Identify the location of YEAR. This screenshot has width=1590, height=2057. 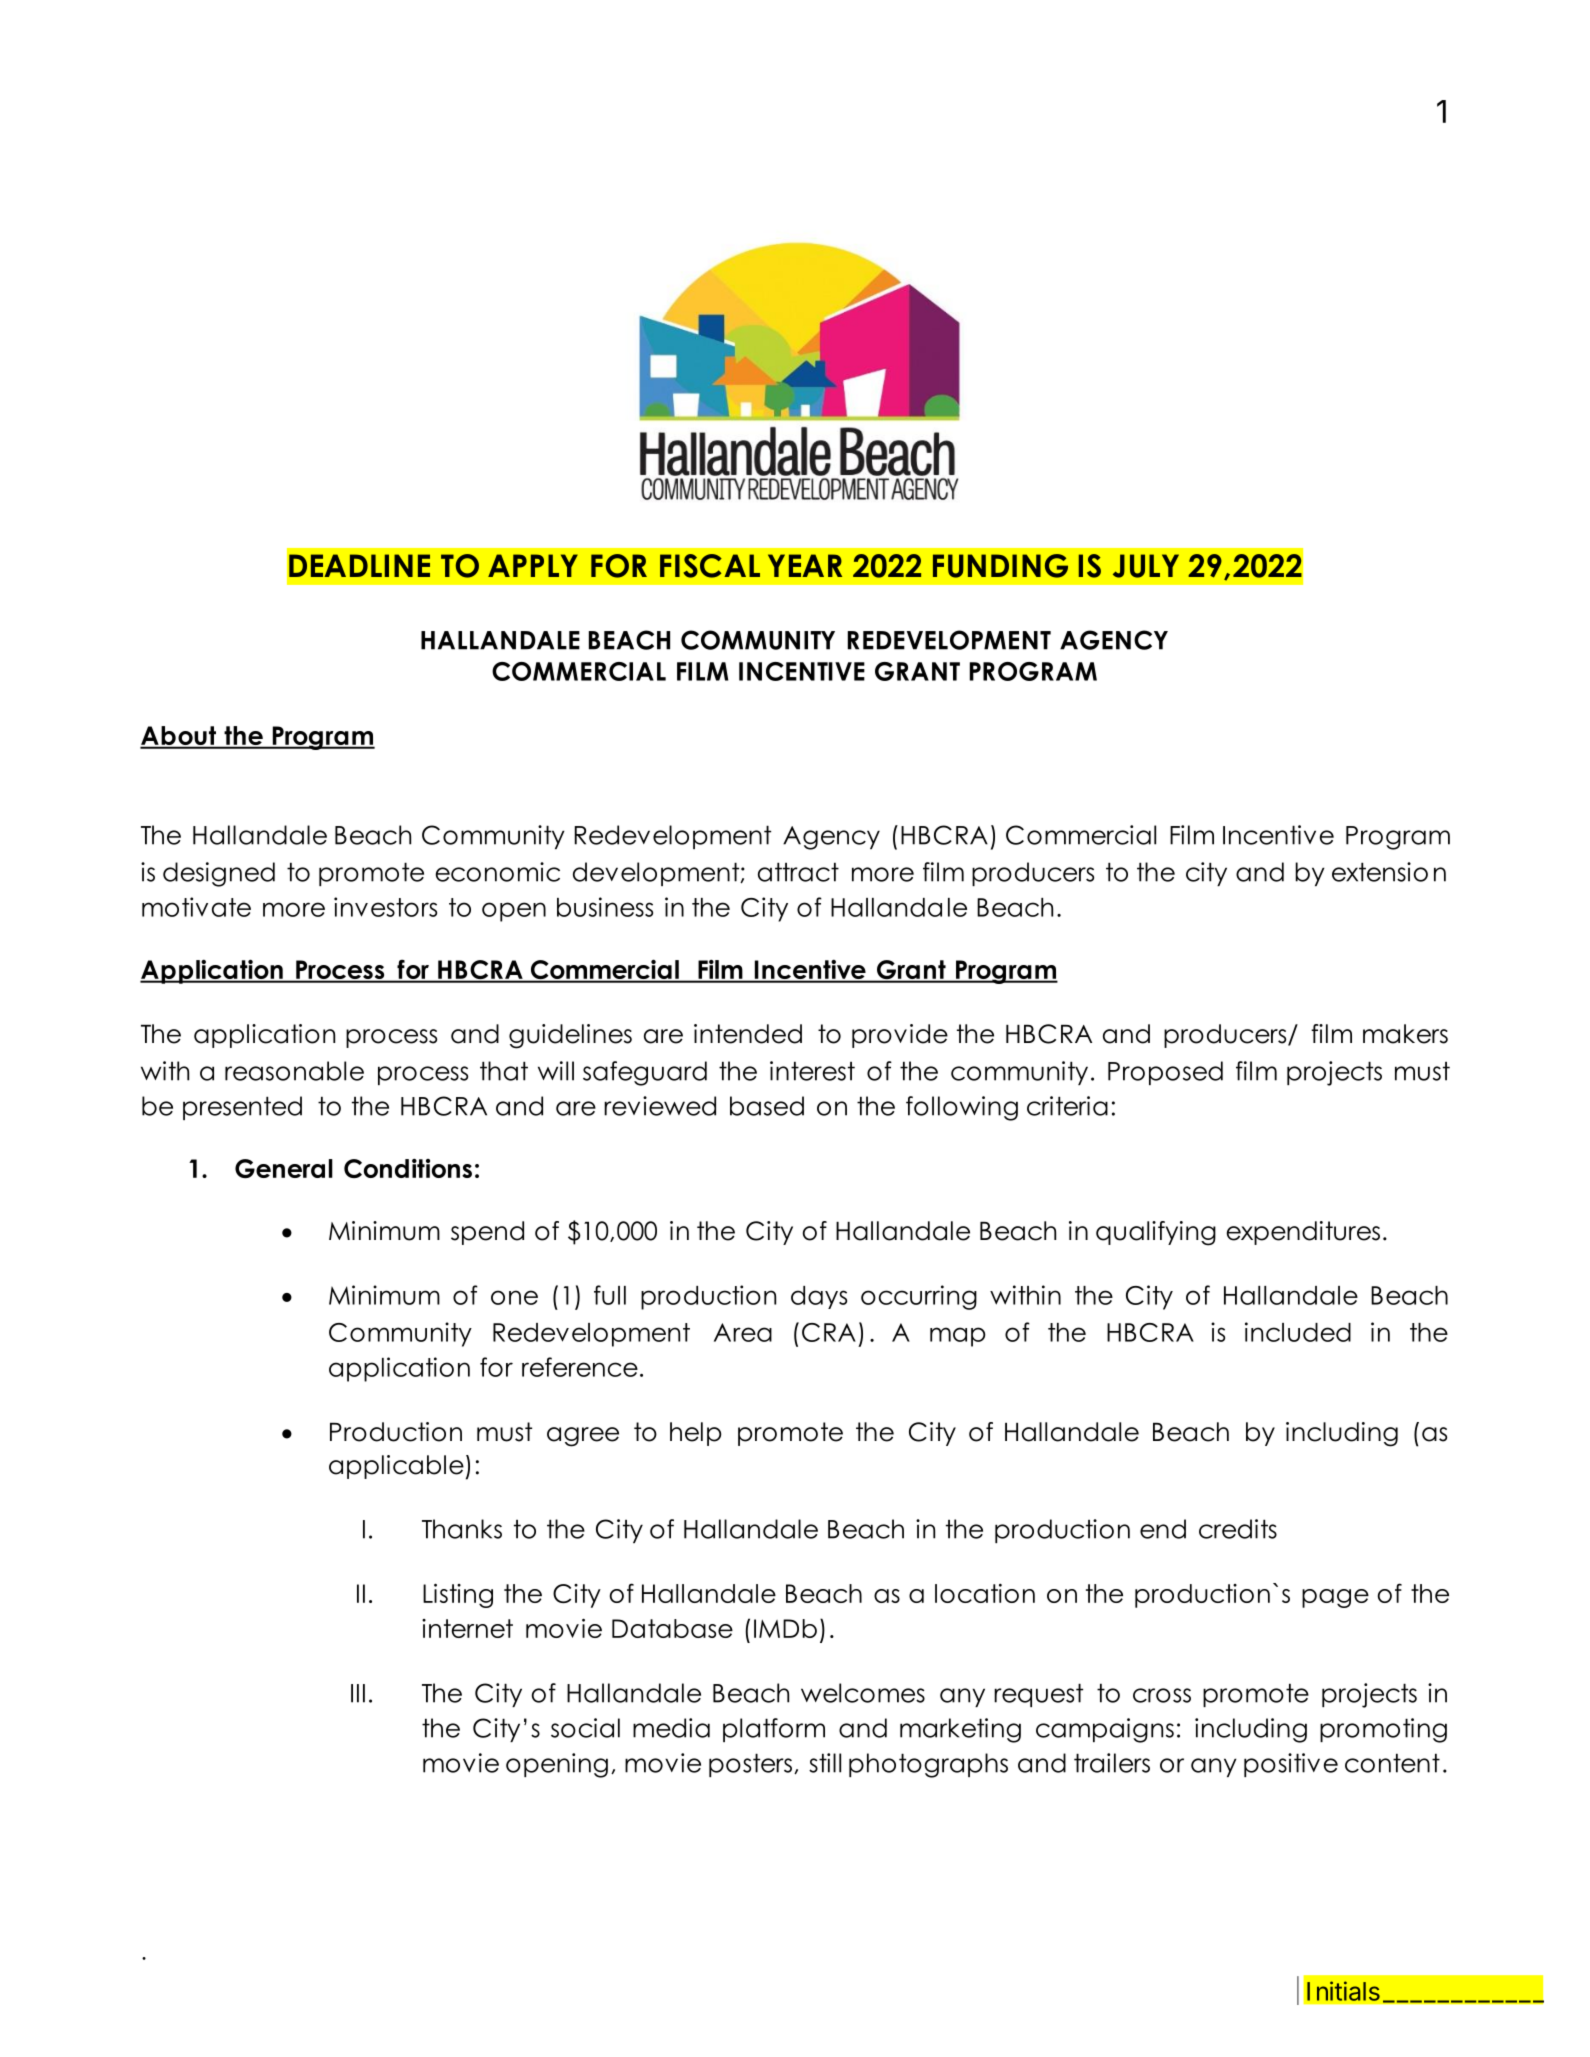
(805, 565).
